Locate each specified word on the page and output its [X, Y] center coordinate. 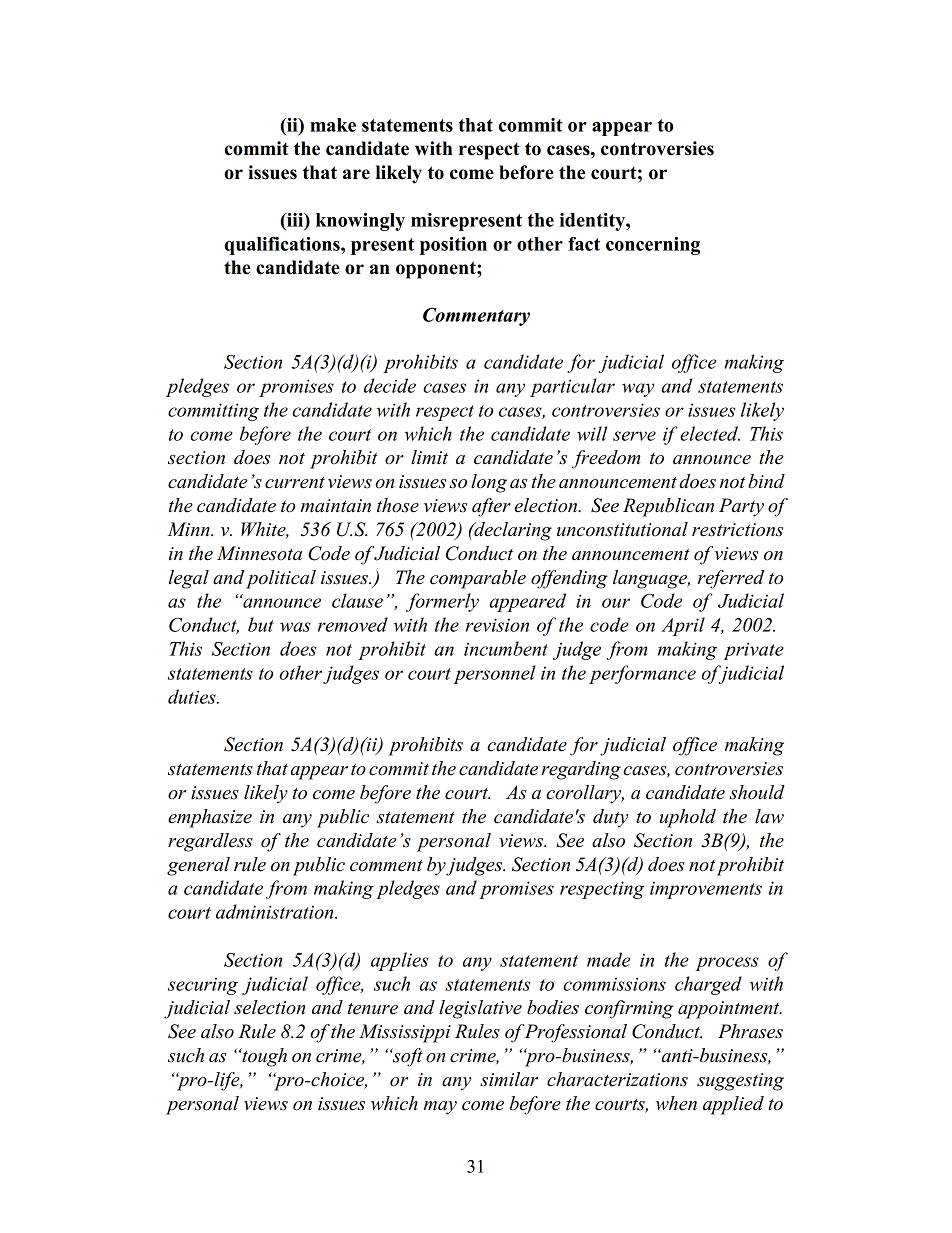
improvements [706, 890]
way [638, 390]
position [453, 246]
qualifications [283, 246]
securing [203, 986]
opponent [437, 270]
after [491, 507]
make [333, 125]
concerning [653, 246]
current [295, 482]
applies [399, 961]
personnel [494, 674]
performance [642, 674]
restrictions [737, 530]
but [261, 624]
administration [276, 911]
